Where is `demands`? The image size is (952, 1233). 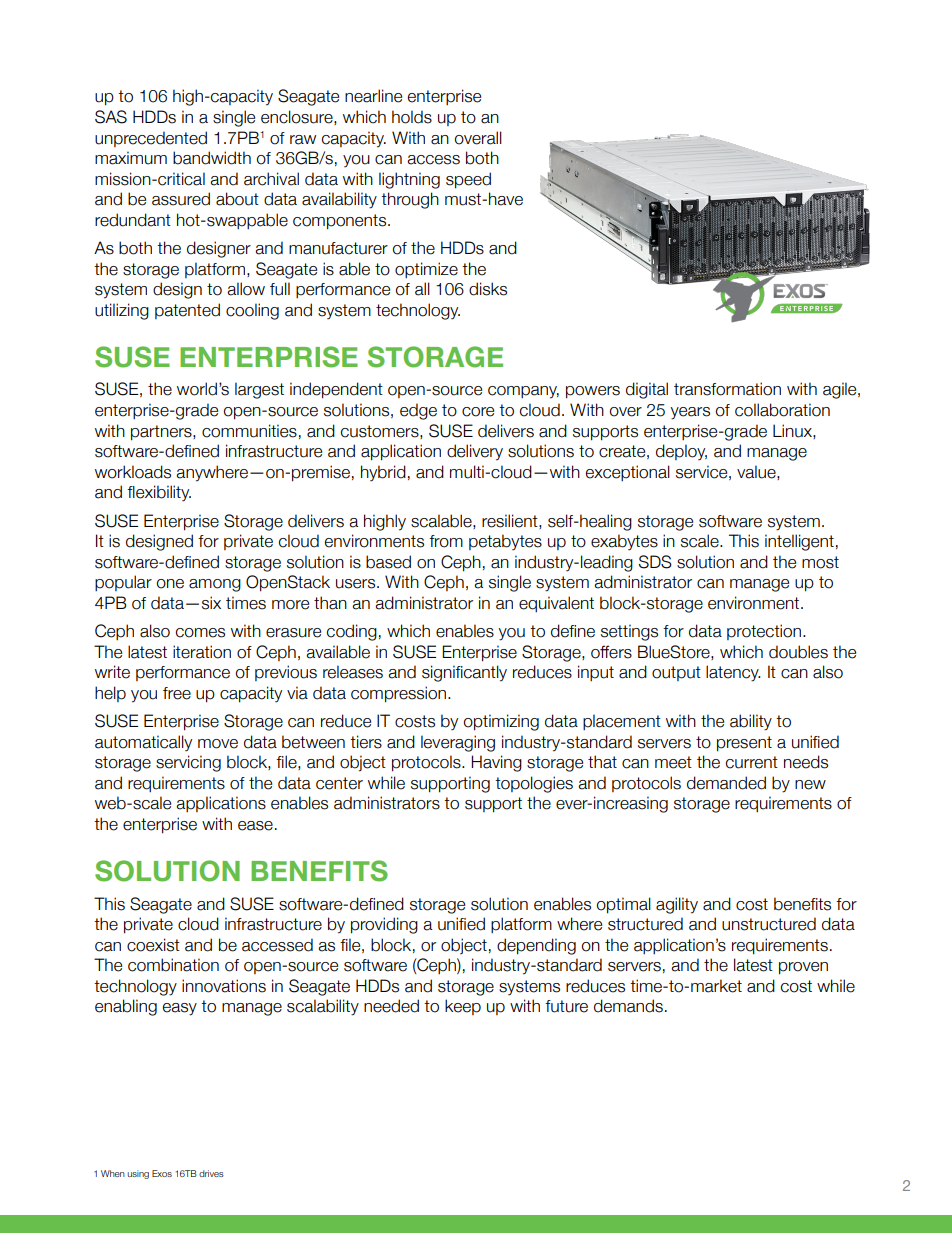 demands is located at coordinates (628, 1006).
